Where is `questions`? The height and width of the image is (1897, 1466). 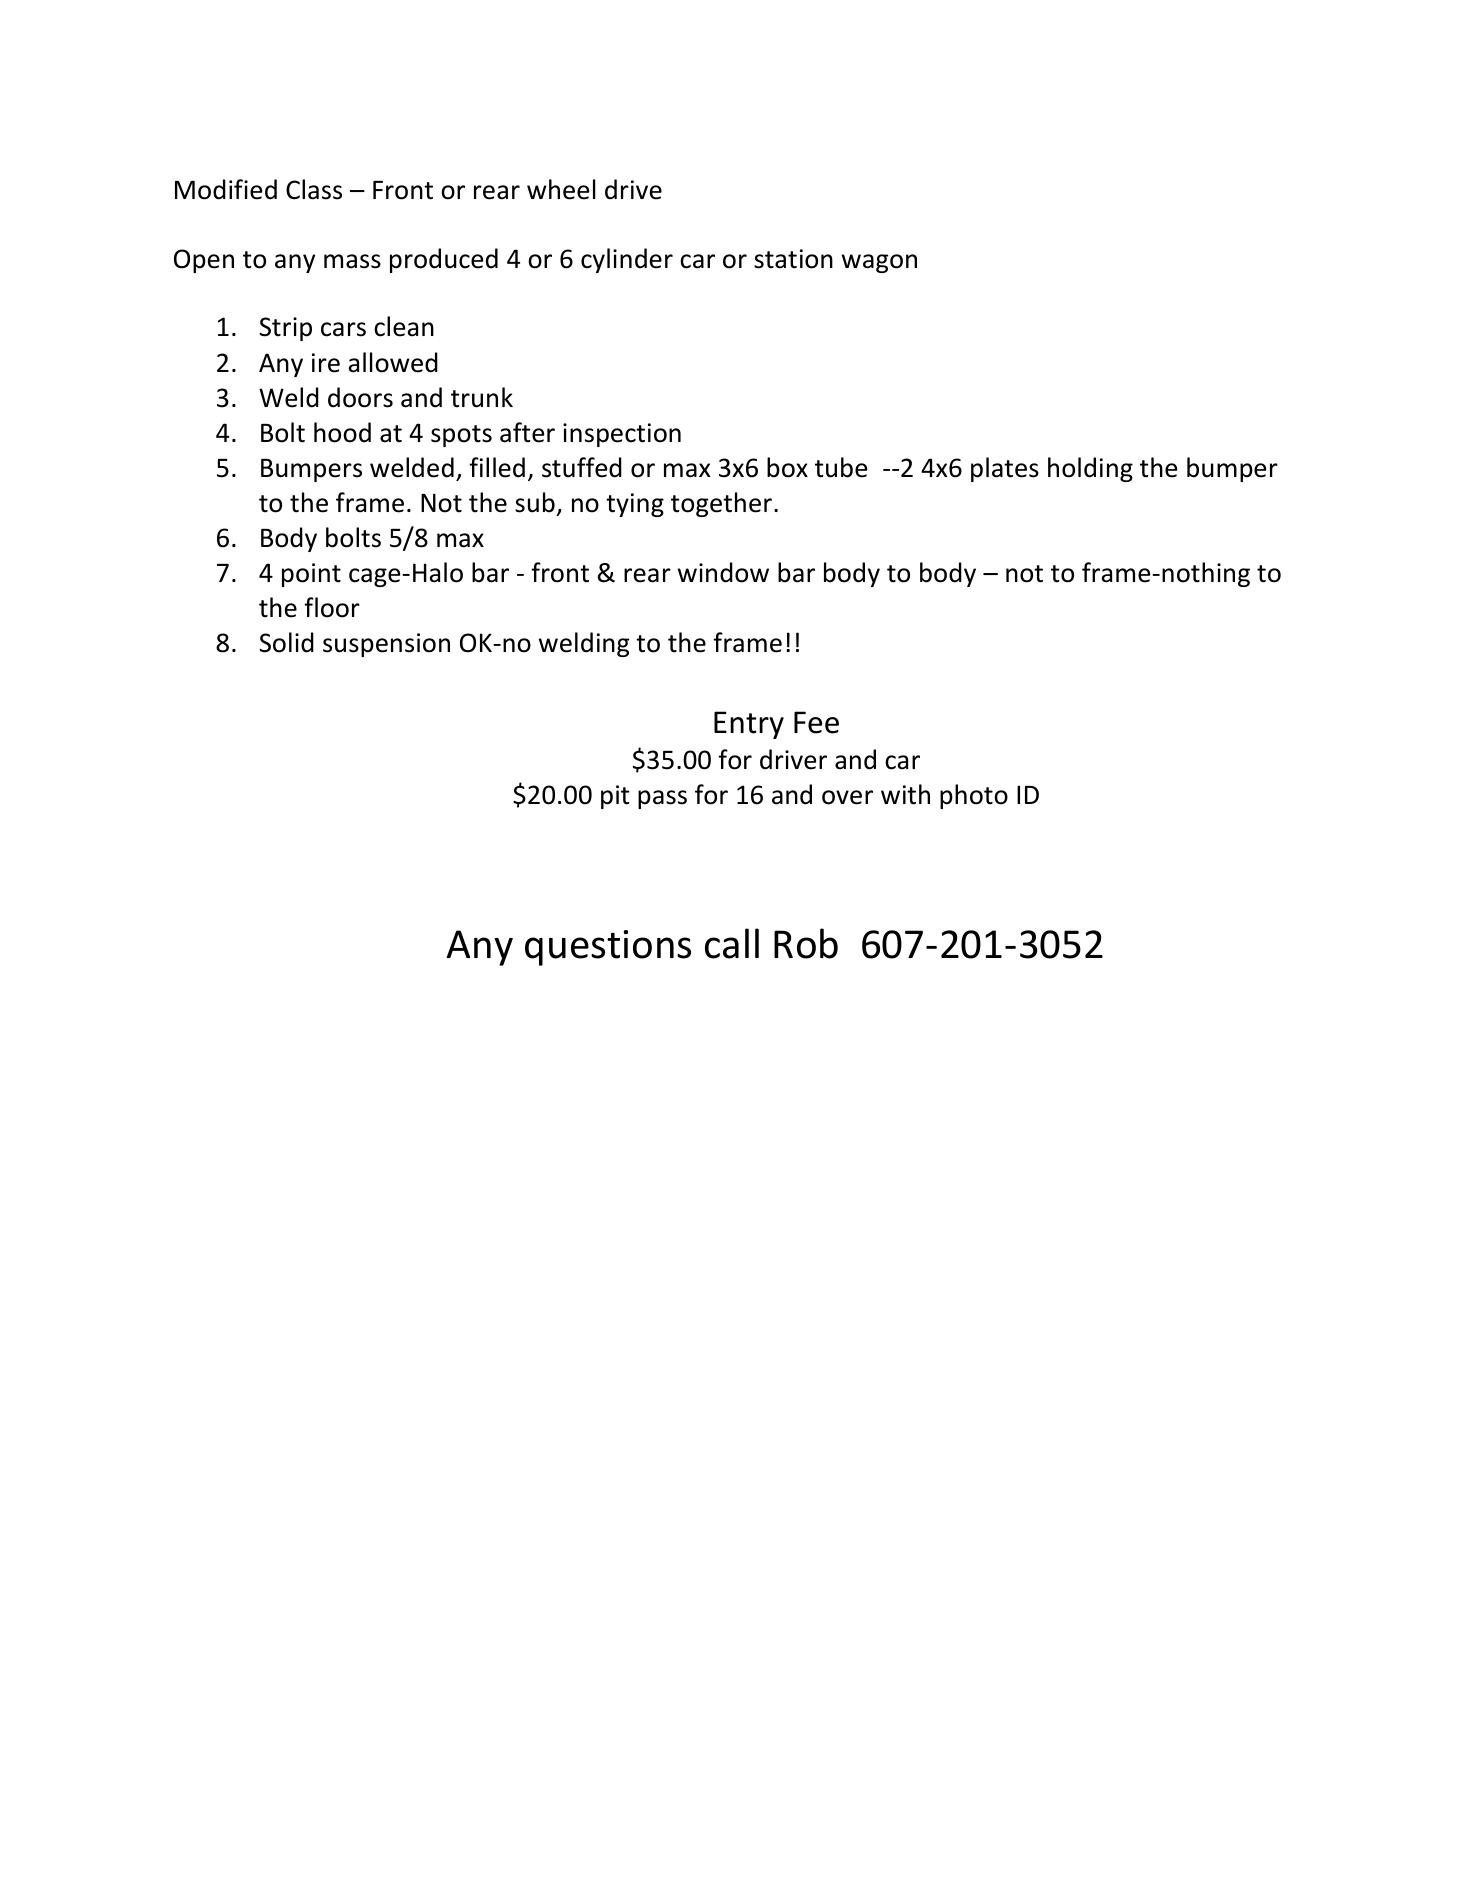 questions is located at coordinates (608, 948).
